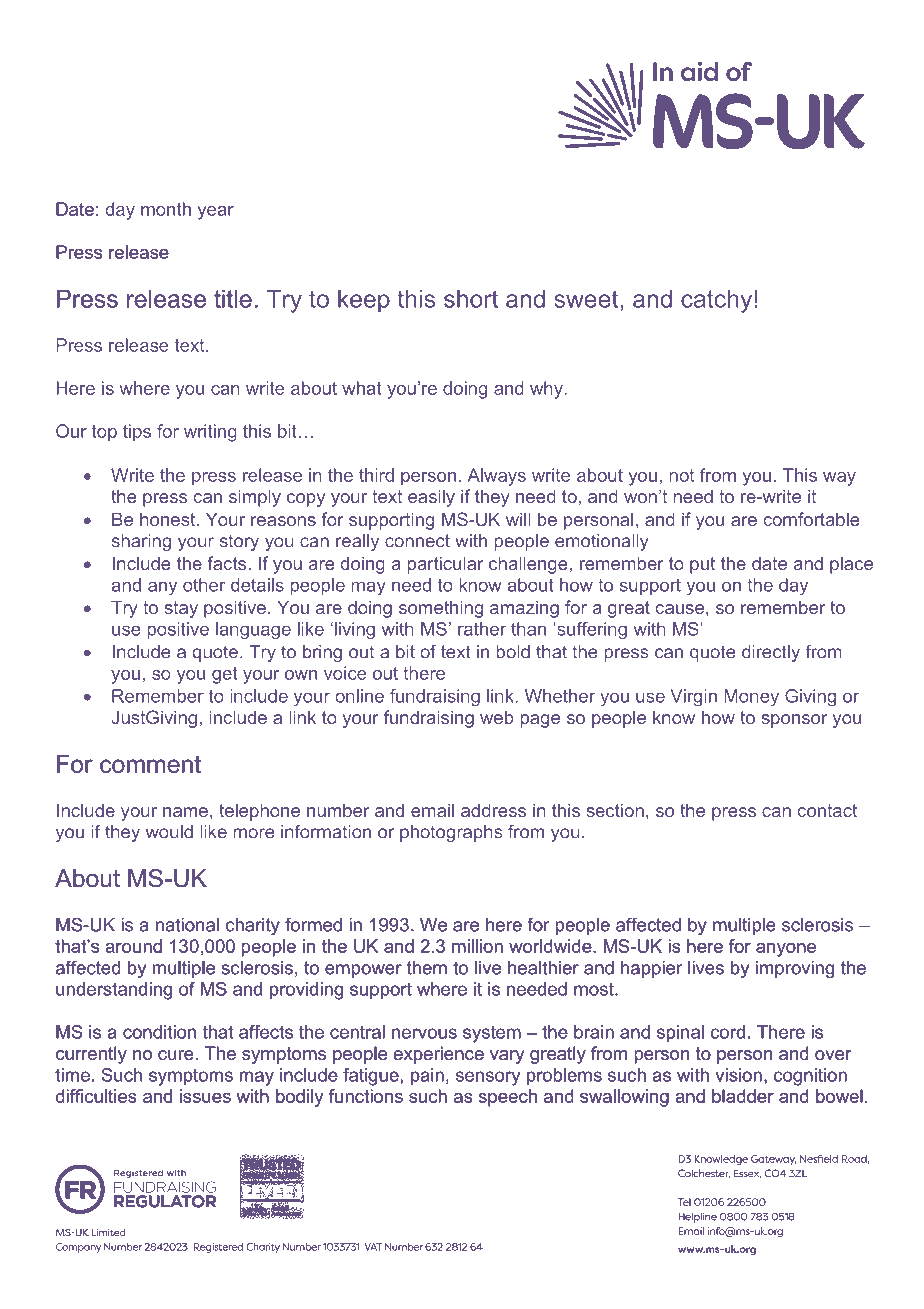  I want to click on photographs, so click(451, 833).
